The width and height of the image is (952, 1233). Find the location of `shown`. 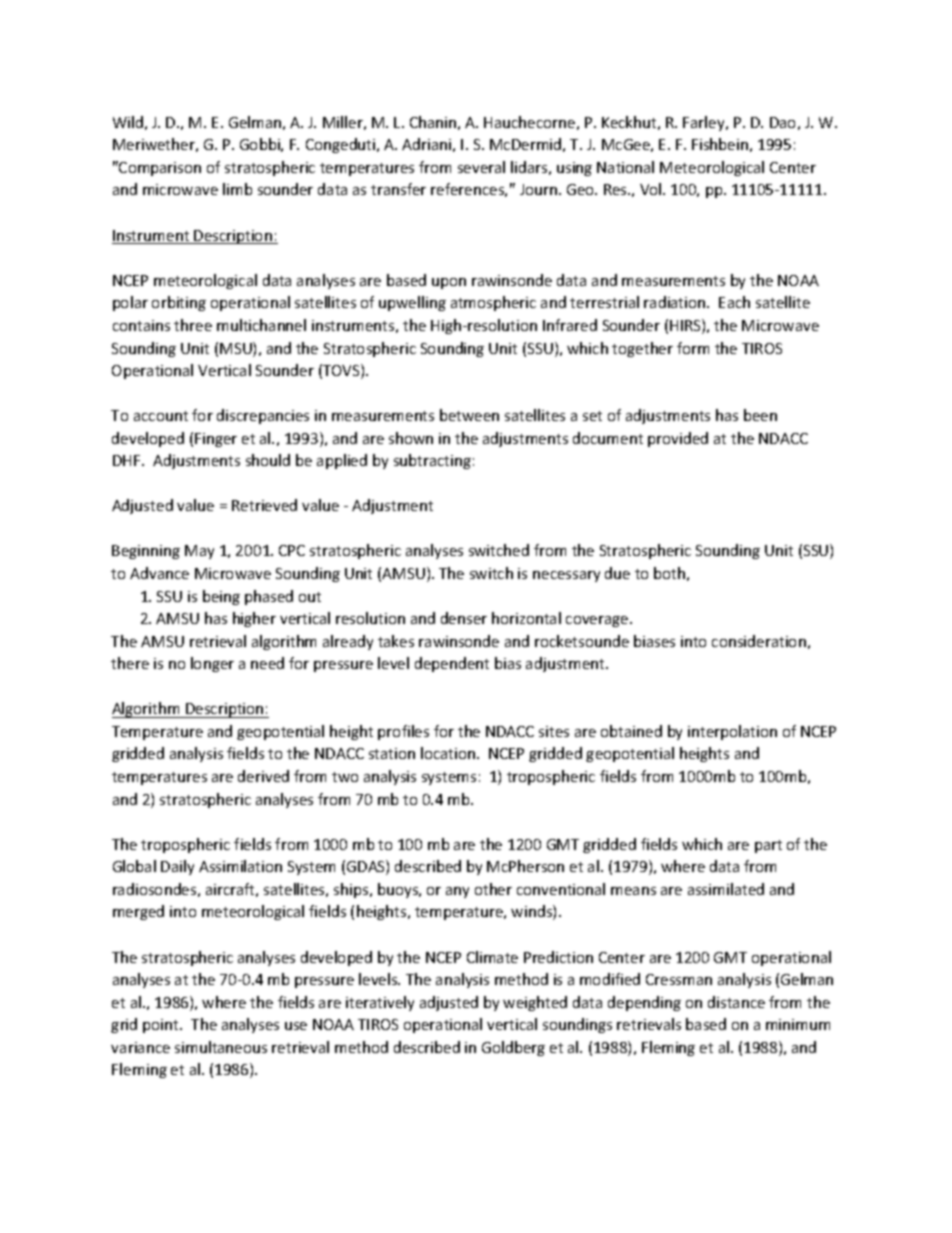

shown is located at coordinates (411, 438).
